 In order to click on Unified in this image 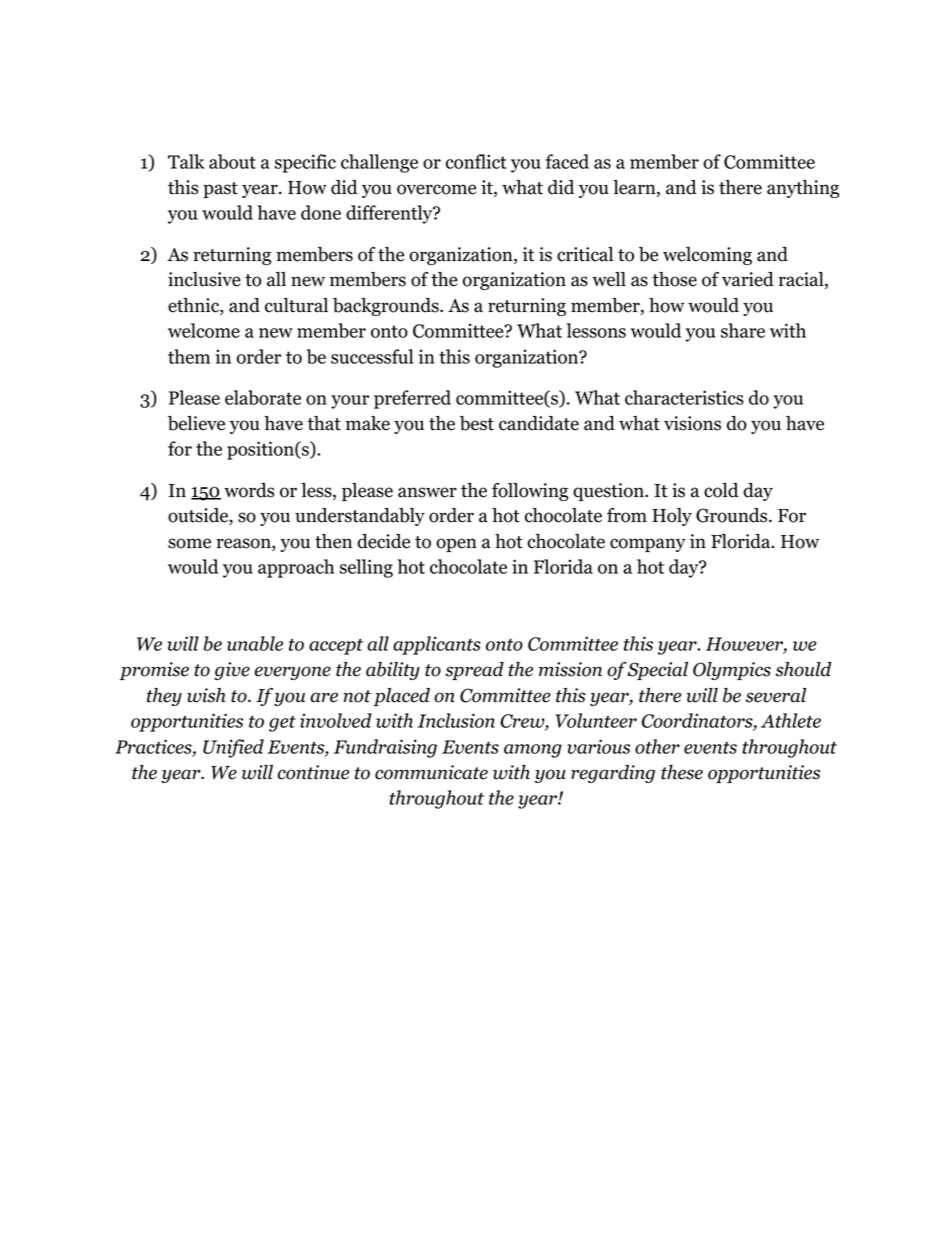, I will do `click(233, 748)`.
